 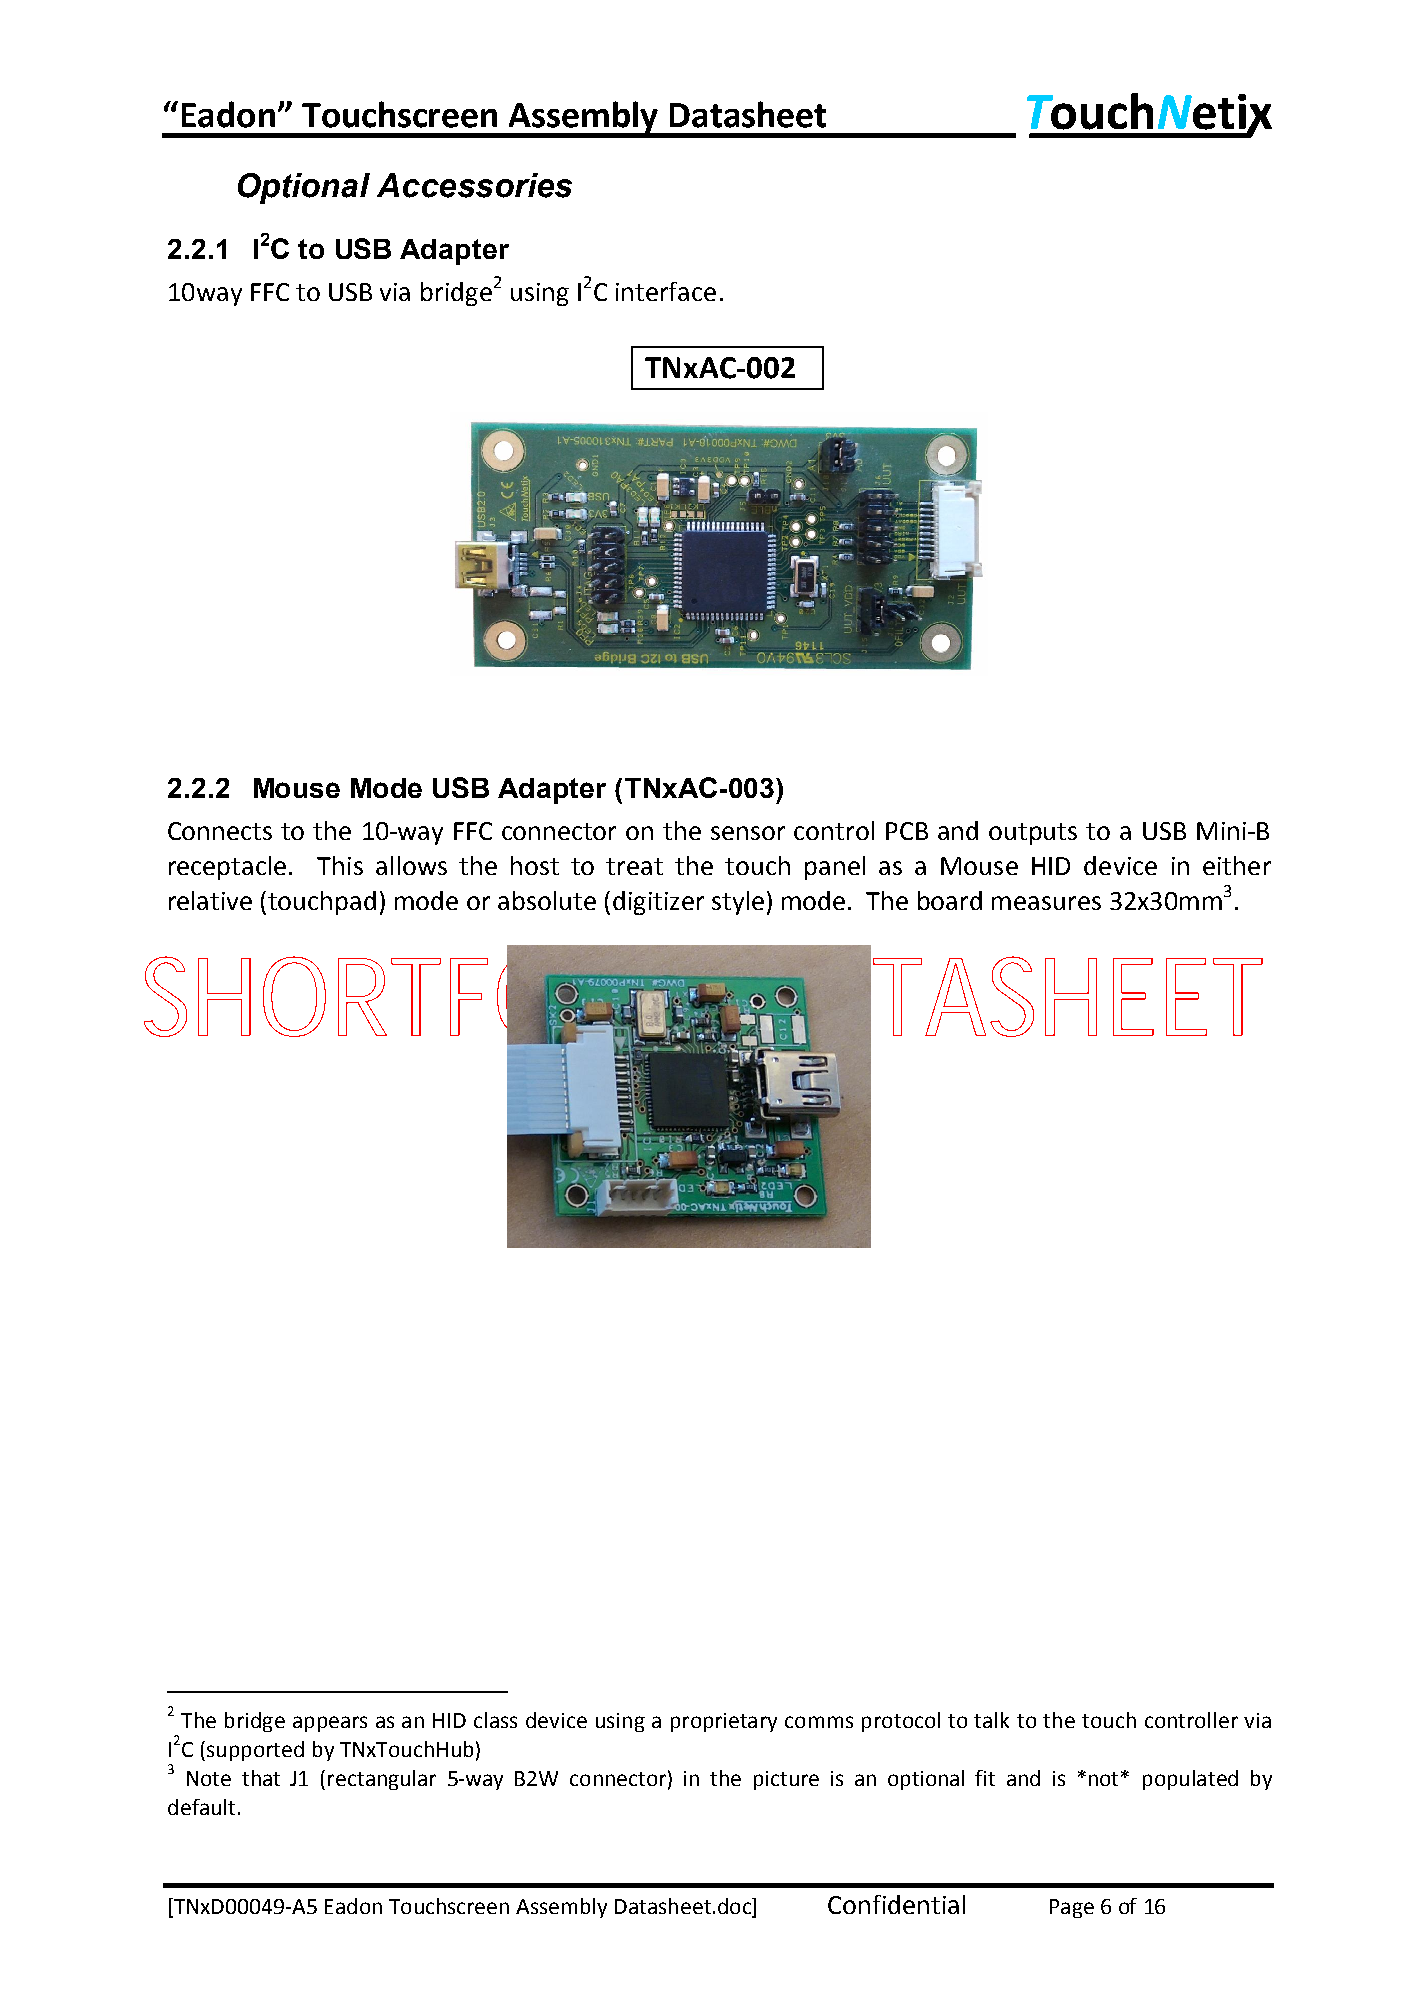 I want to click on picture, so click(x=786, y=1780).
